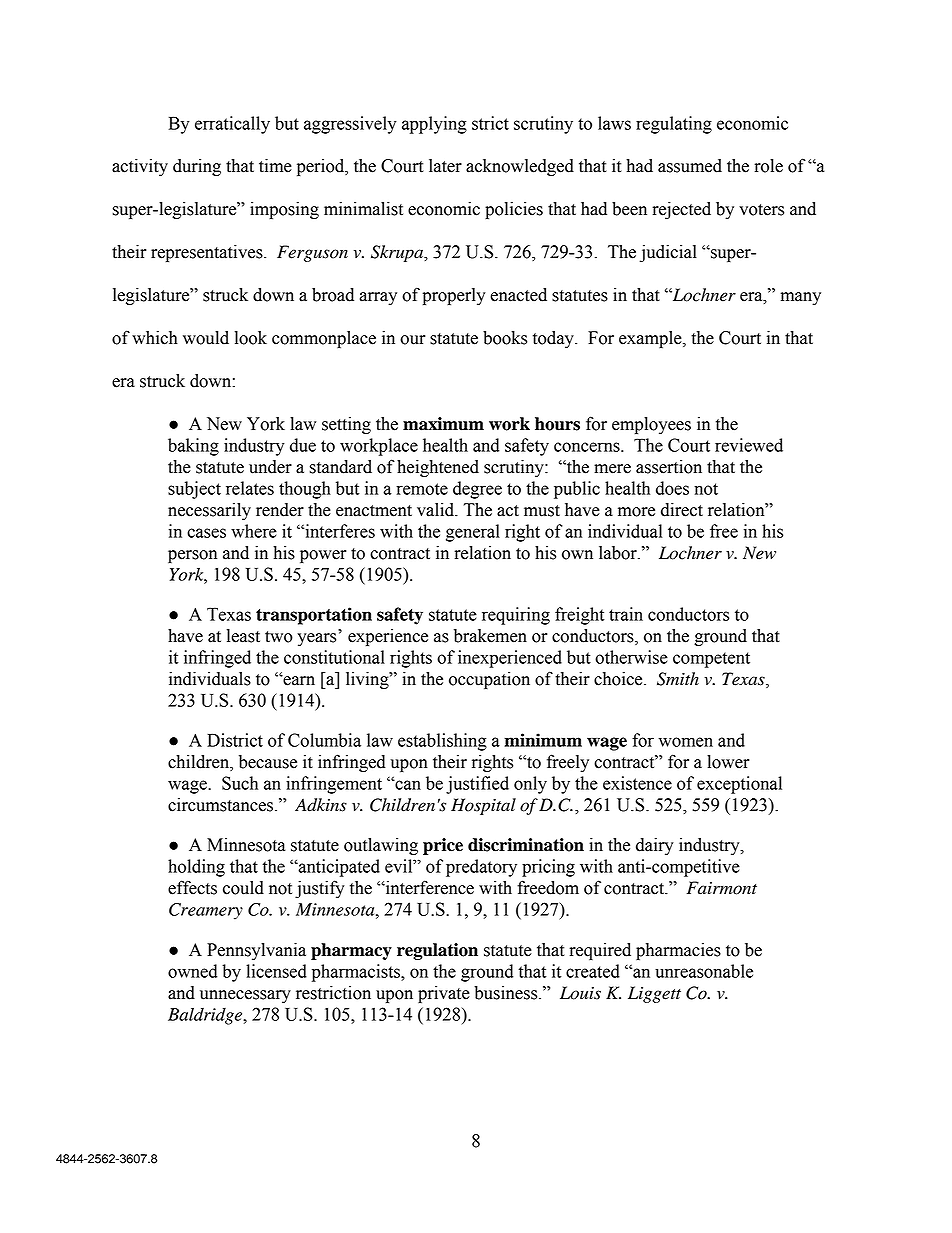 This screenshot has height=1233, width=952. What do you see at coordinates (197, 167) in the screenshot?
I see `during` at bounding box center [197, 167].
